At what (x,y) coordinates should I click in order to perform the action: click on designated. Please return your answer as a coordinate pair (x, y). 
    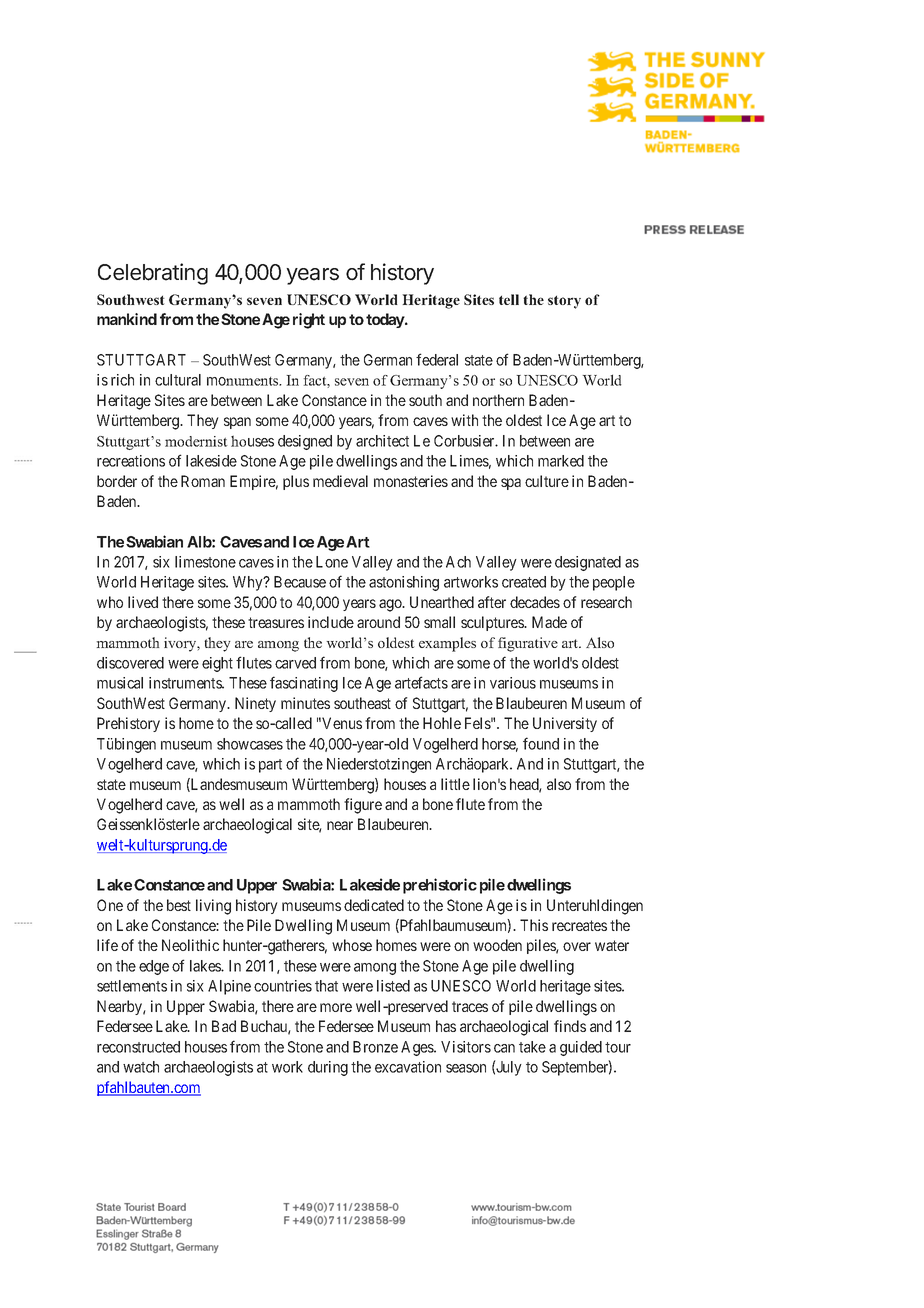
    Looking at the image, I should click on (588, 563).
